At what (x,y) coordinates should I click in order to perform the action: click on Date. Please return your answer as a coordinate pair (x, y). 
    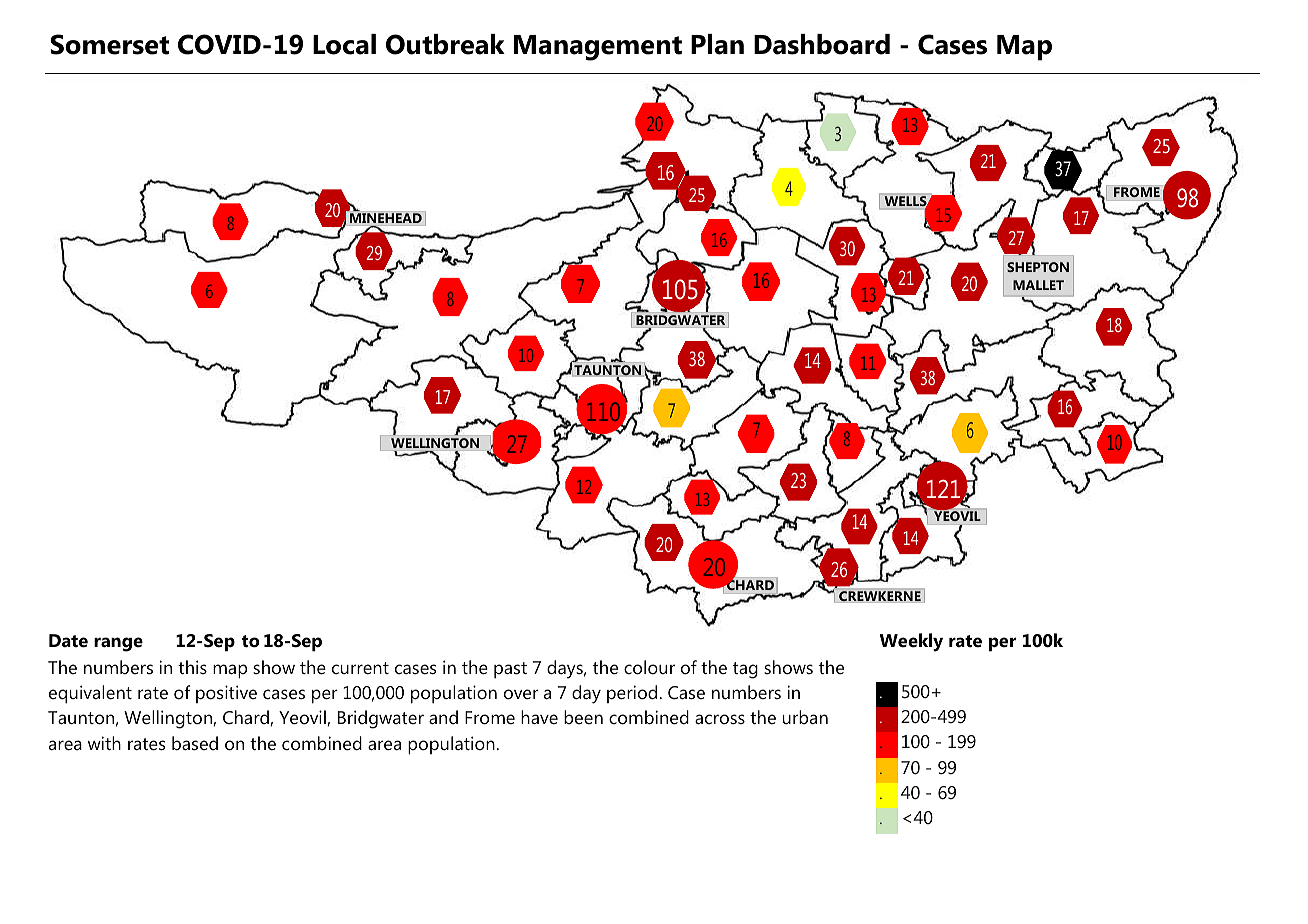
    Looking at the image, I should click on (68, 641).
